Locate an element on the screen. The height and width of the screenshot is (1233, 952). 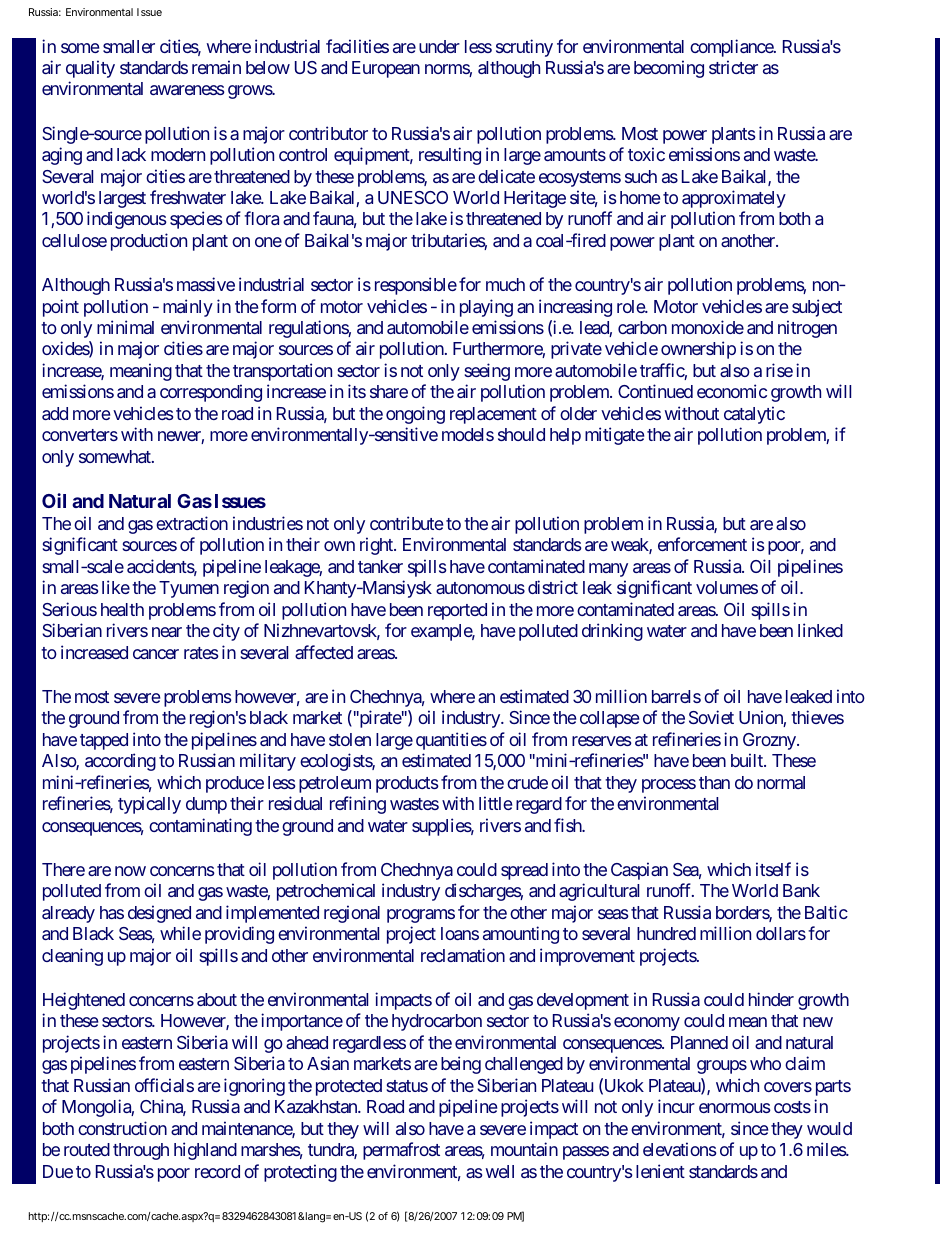
health is located at coordinates (122, 609).
